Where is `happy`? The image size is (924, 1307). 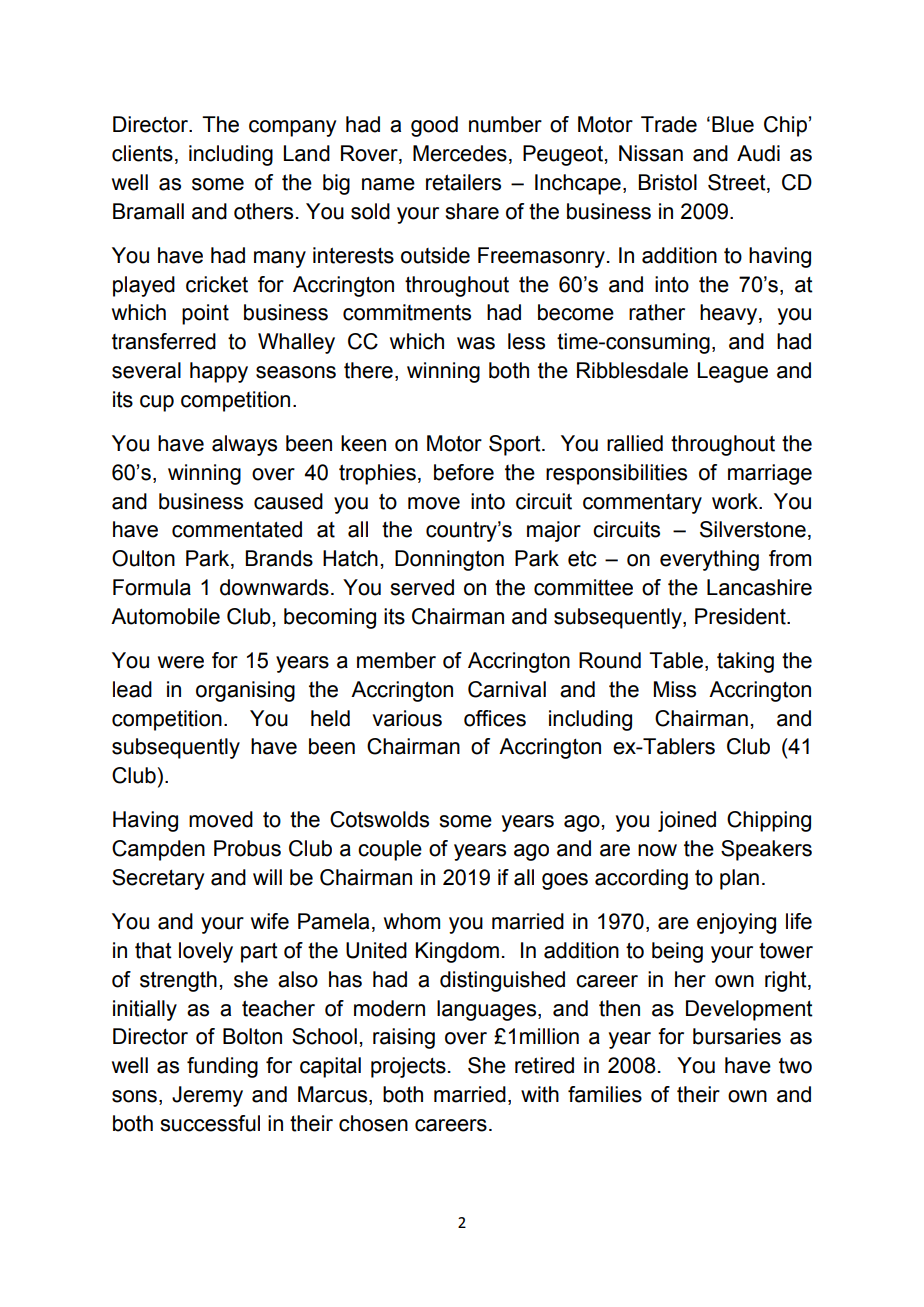 happy is located at coordinates (219, 372).
